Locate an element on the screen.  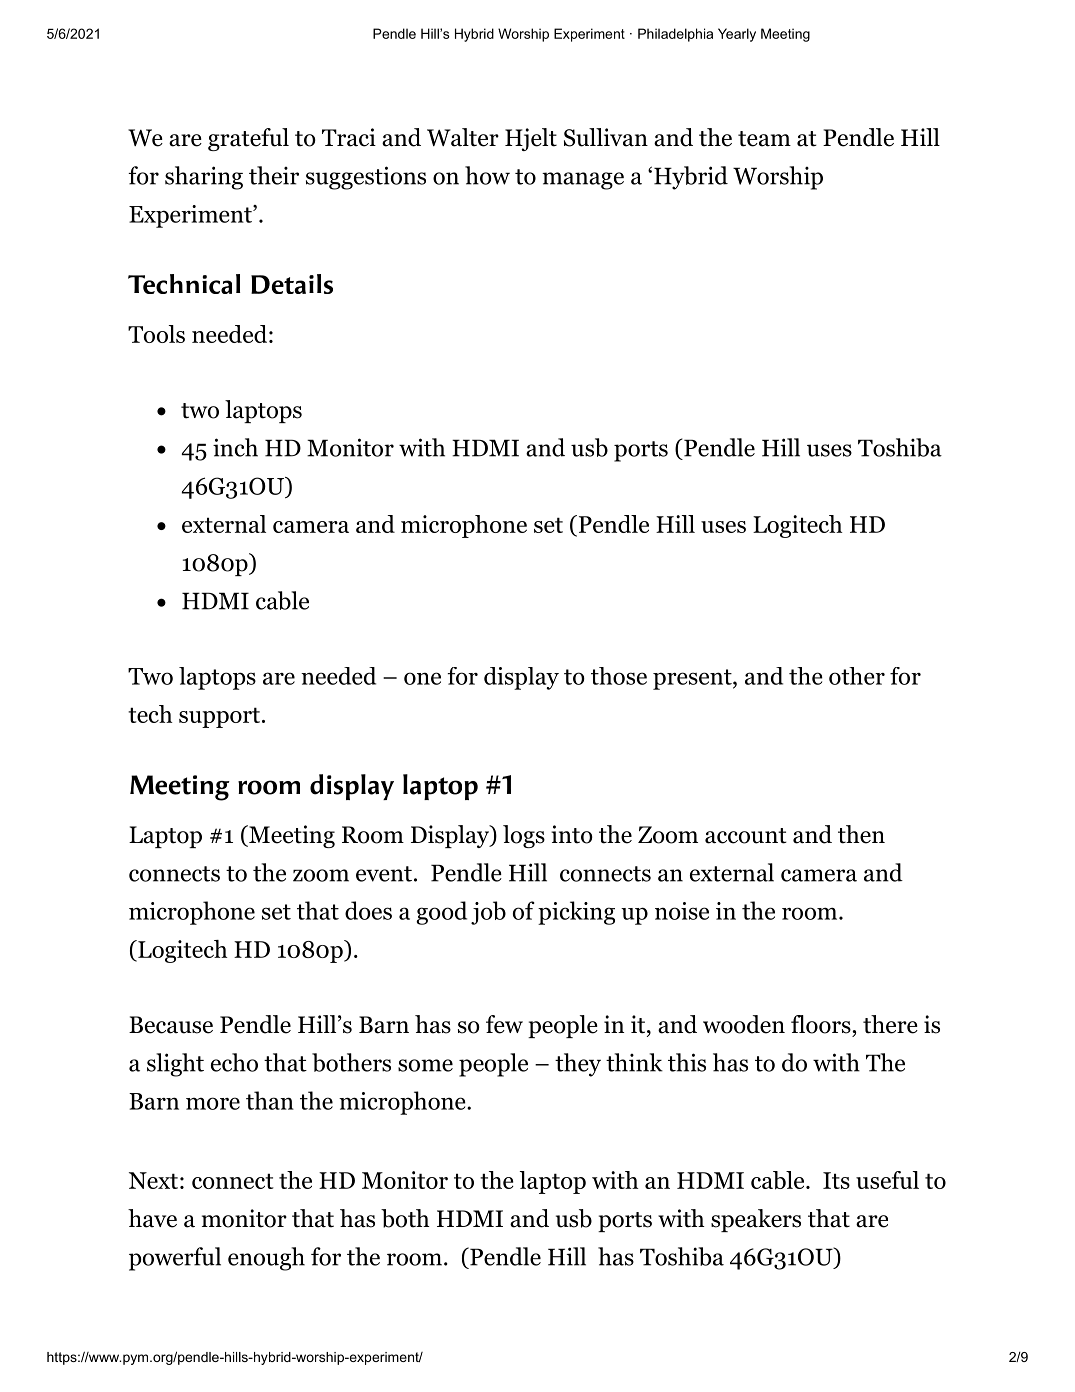
speakers is located at coordinates (756, 1220).
